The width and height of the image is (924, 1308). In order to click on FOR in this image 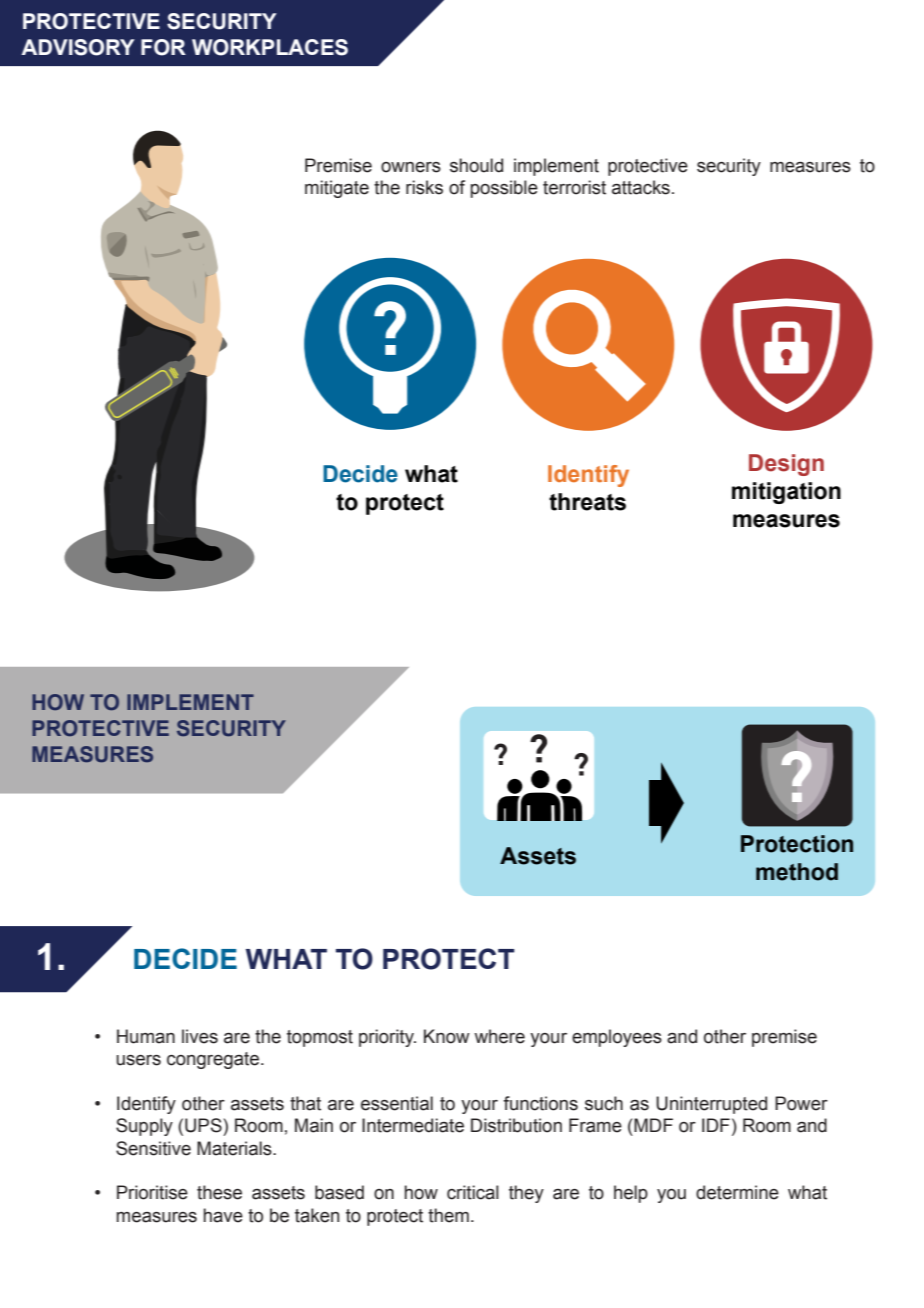, I will do `click(163, 47)`.
